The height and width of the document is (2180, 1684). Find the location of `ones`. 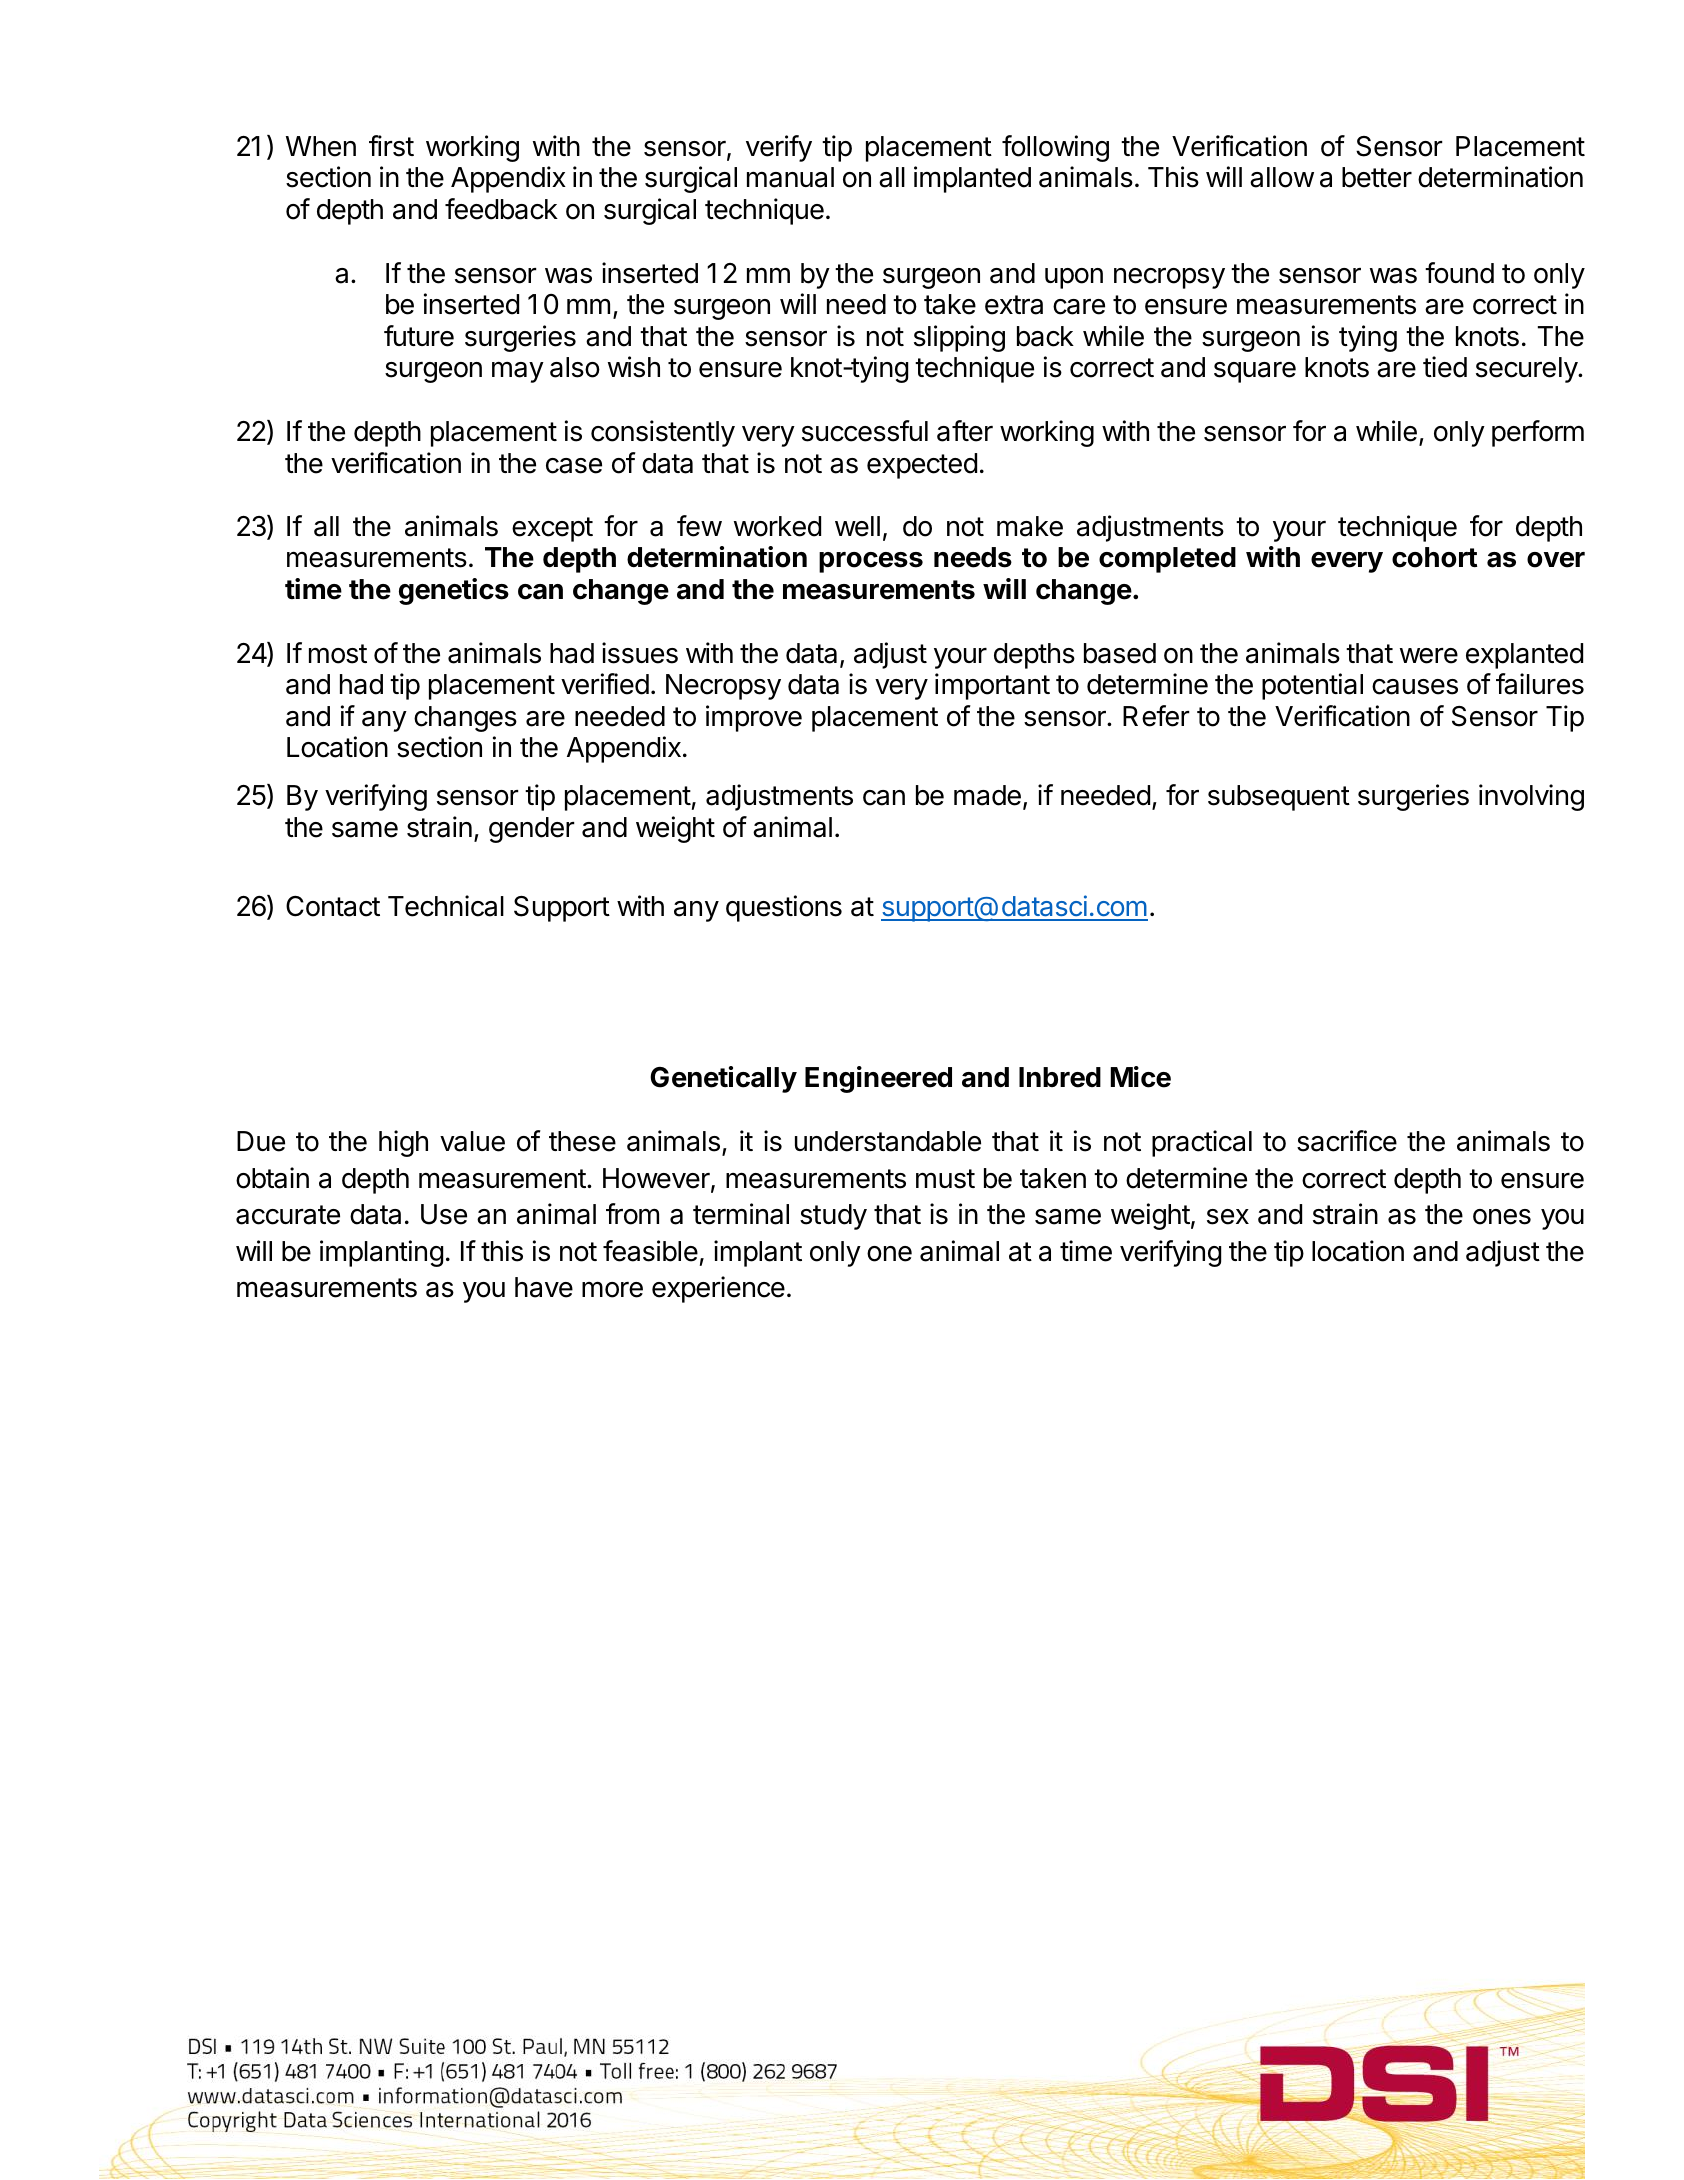

ones is located at coordinates (1502, 1217).
